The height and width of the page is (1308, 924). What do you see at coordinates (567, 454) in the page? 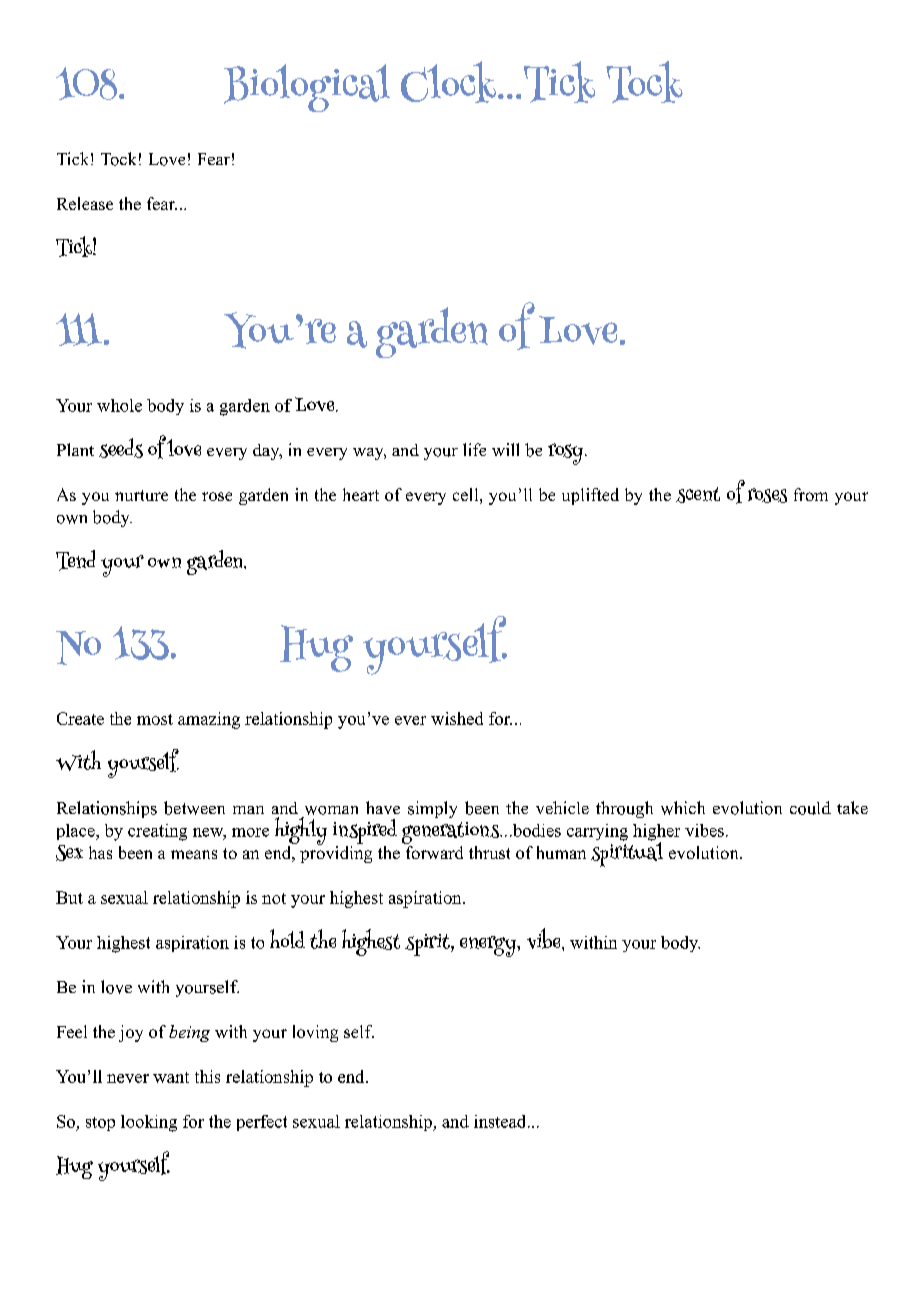
I see `rosy` at bounding box center [567, 454].
